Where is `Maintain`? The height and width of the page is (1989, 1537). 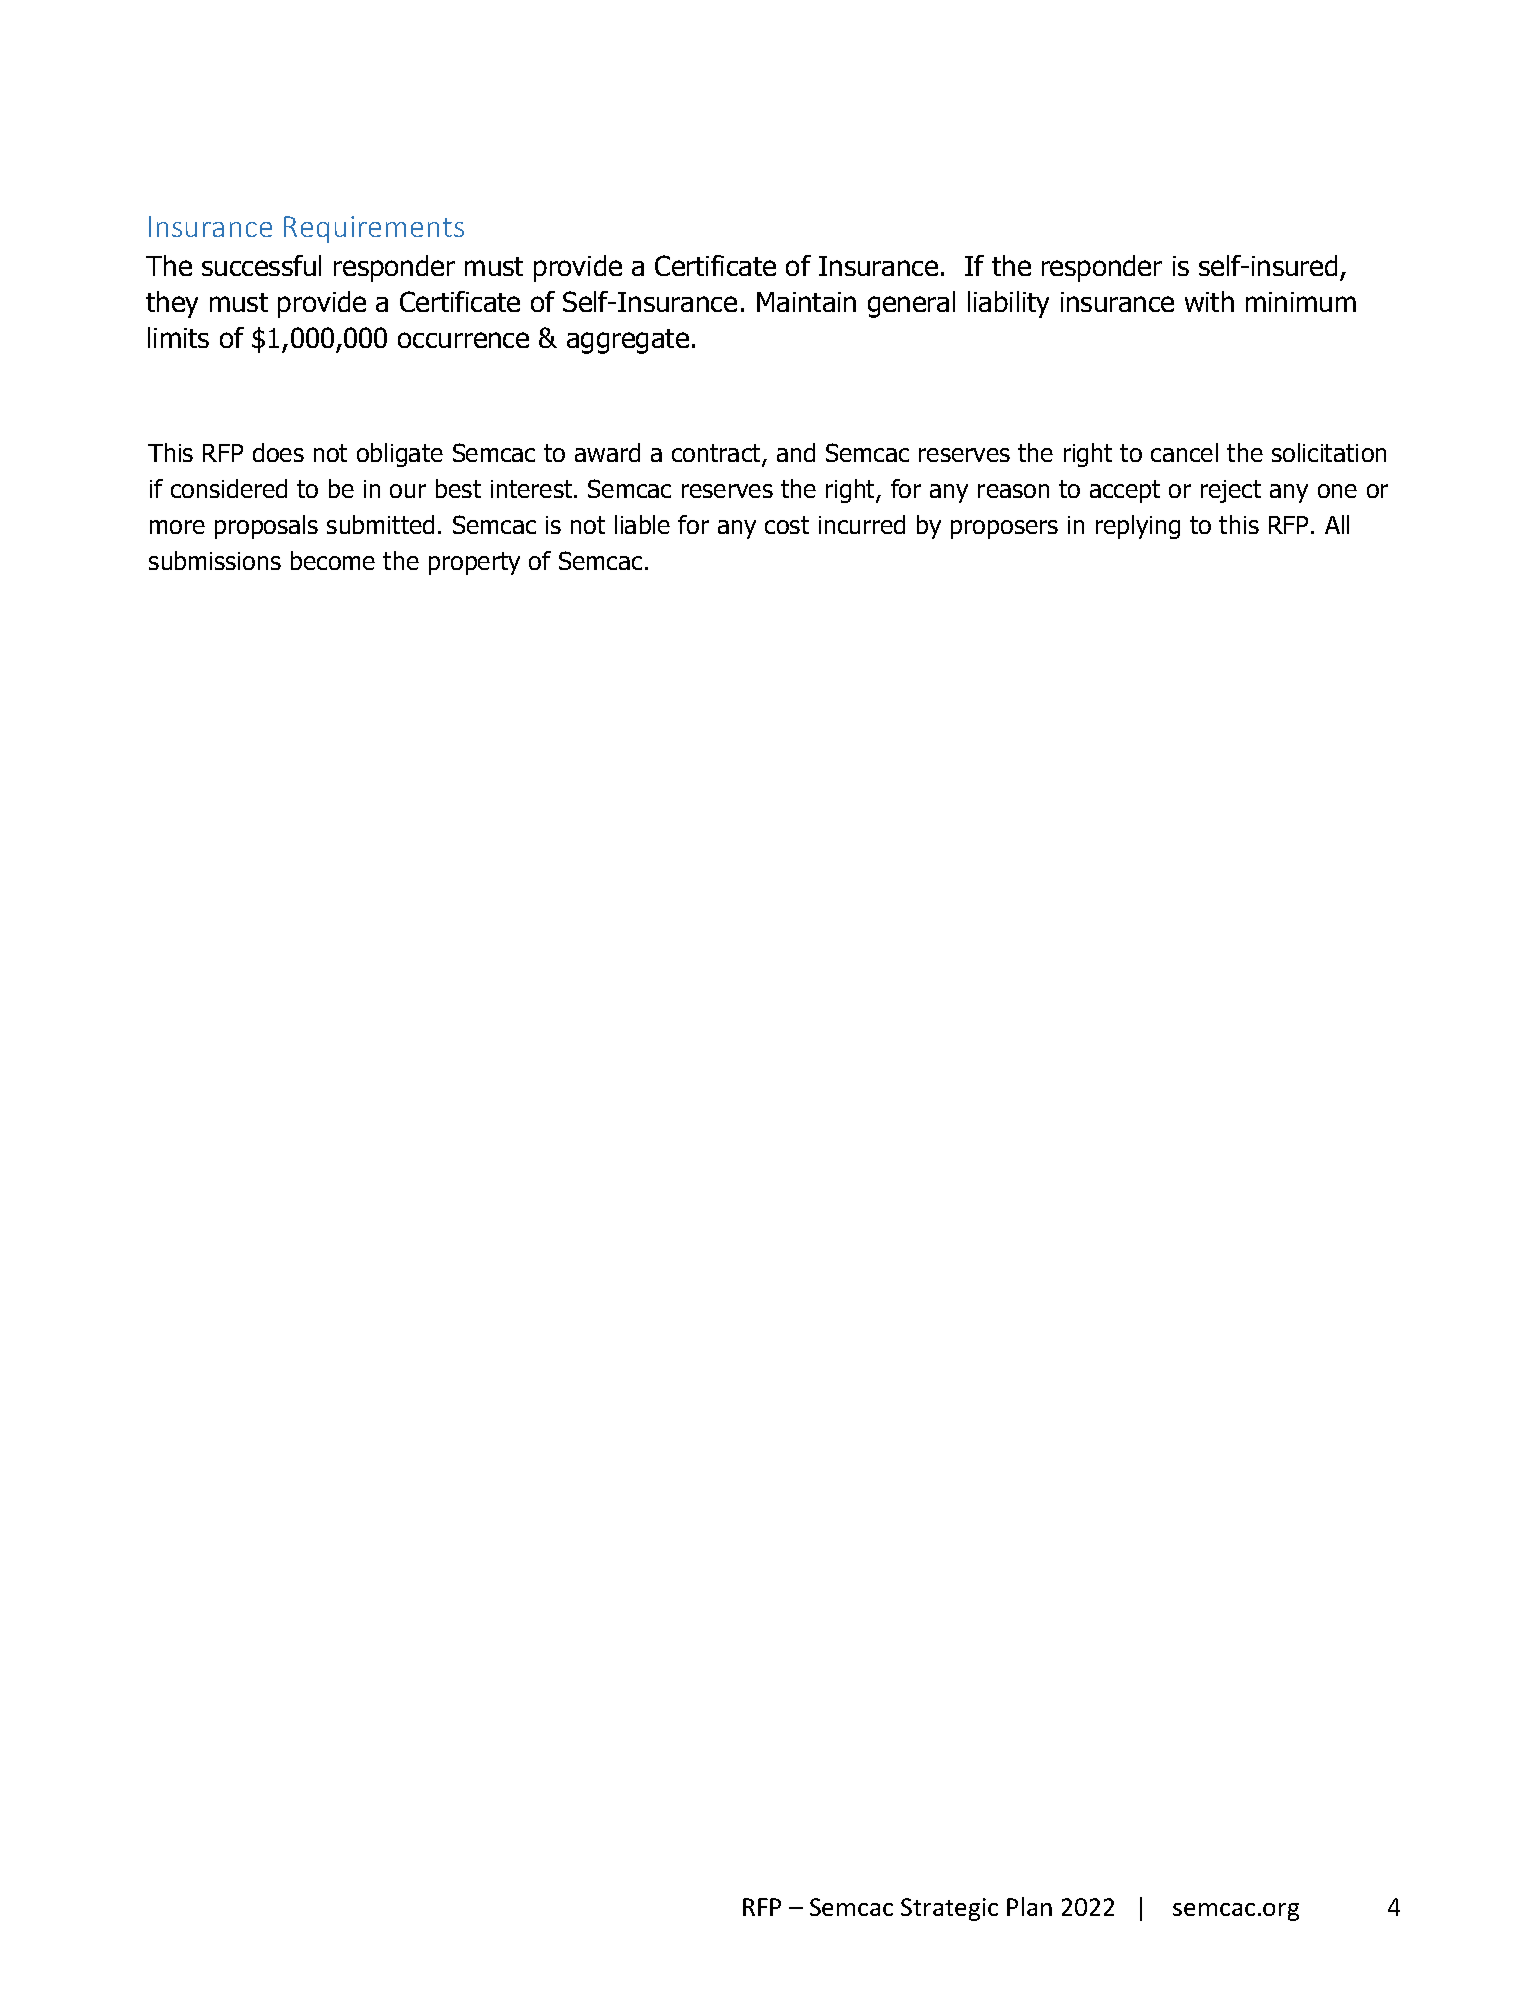
Maintain is located at coordinates (806, 302).
